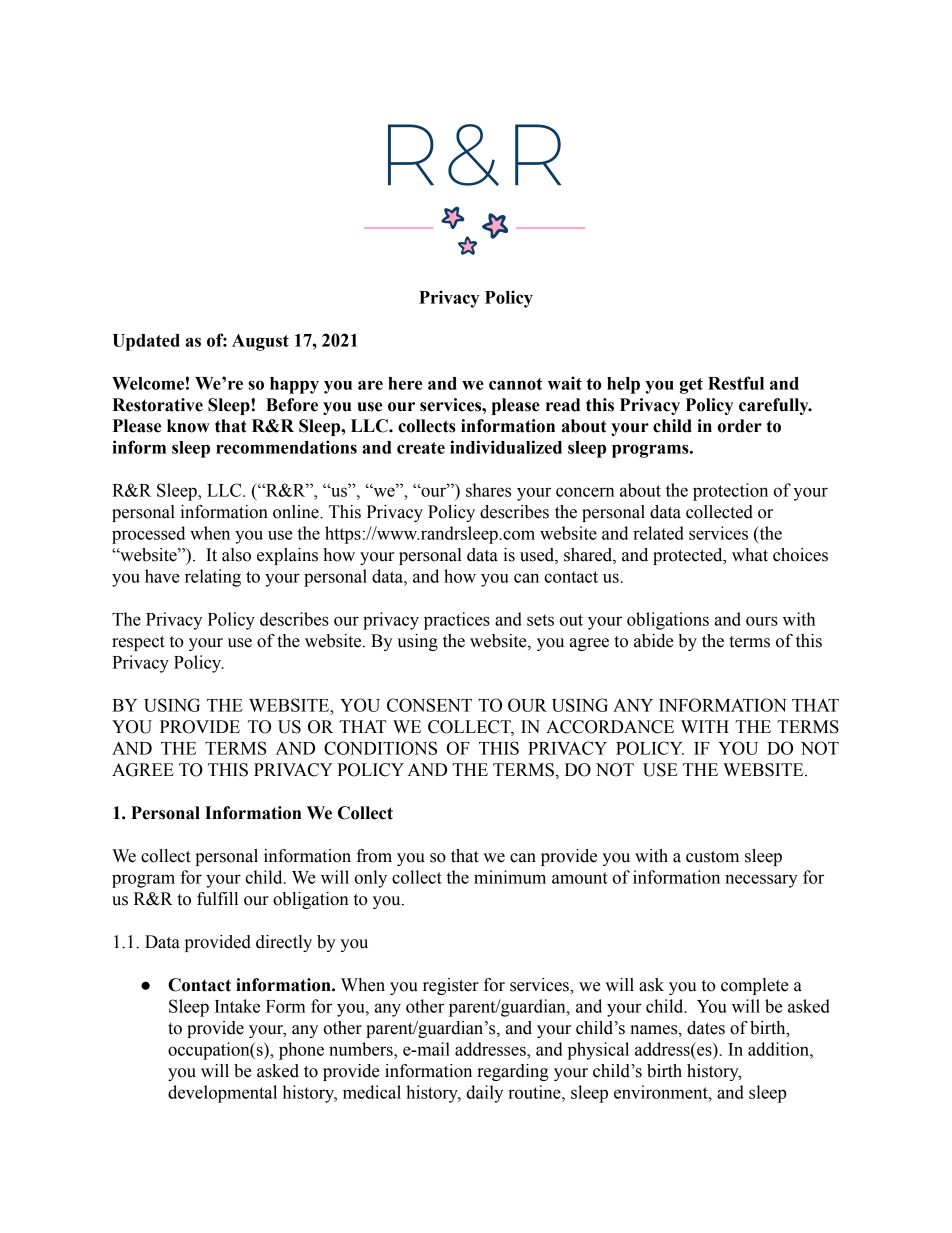 The width and height of the document is (952, 1233). Describe the element at coordinates (610, 727) in the document. I see `ACCORDANCE` at that location.
